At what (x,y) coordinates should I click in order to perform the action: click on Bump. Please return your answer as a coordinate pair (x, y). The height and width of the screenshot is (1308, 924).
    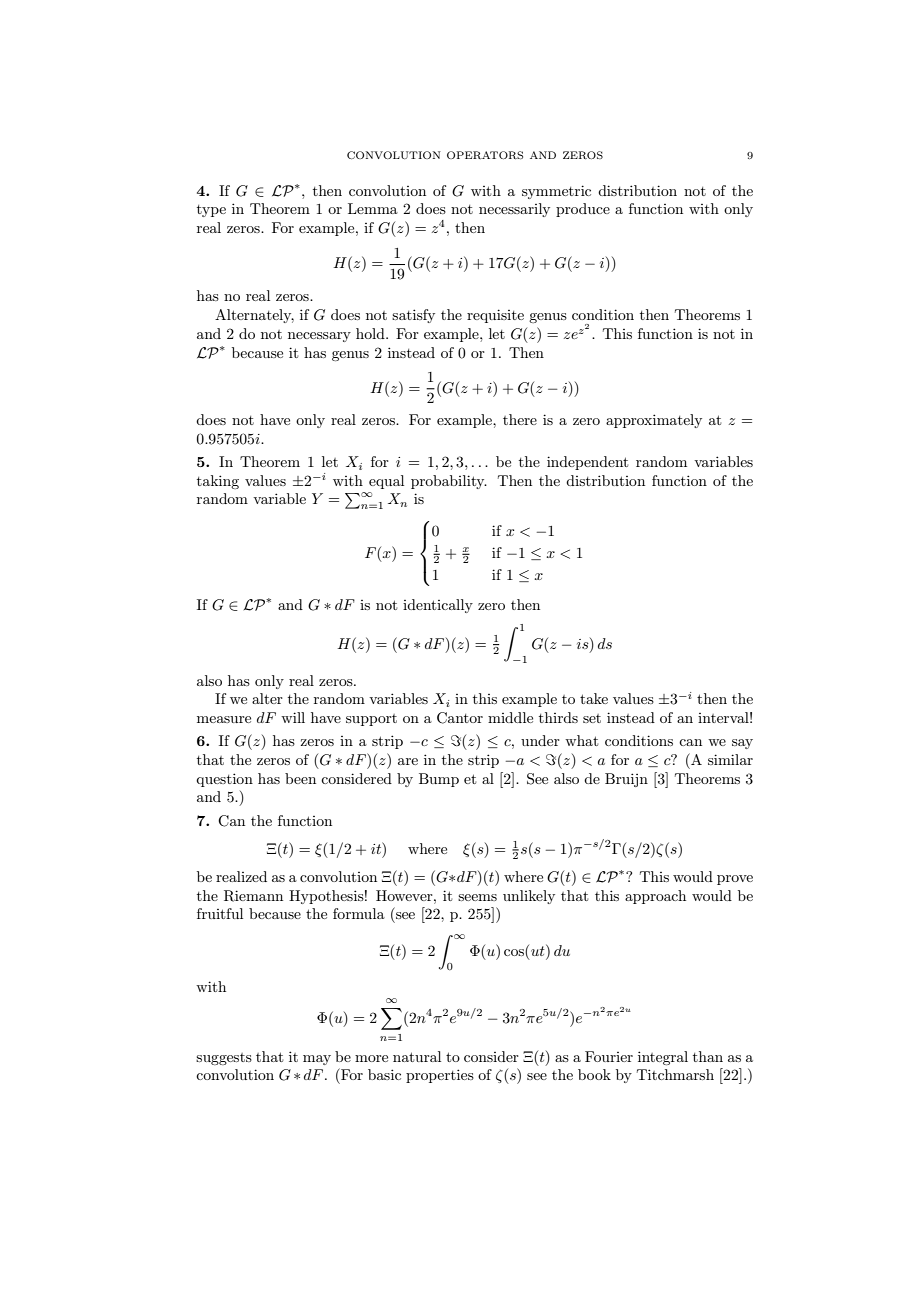
    Looking at the image, I should click on (439, 780).
